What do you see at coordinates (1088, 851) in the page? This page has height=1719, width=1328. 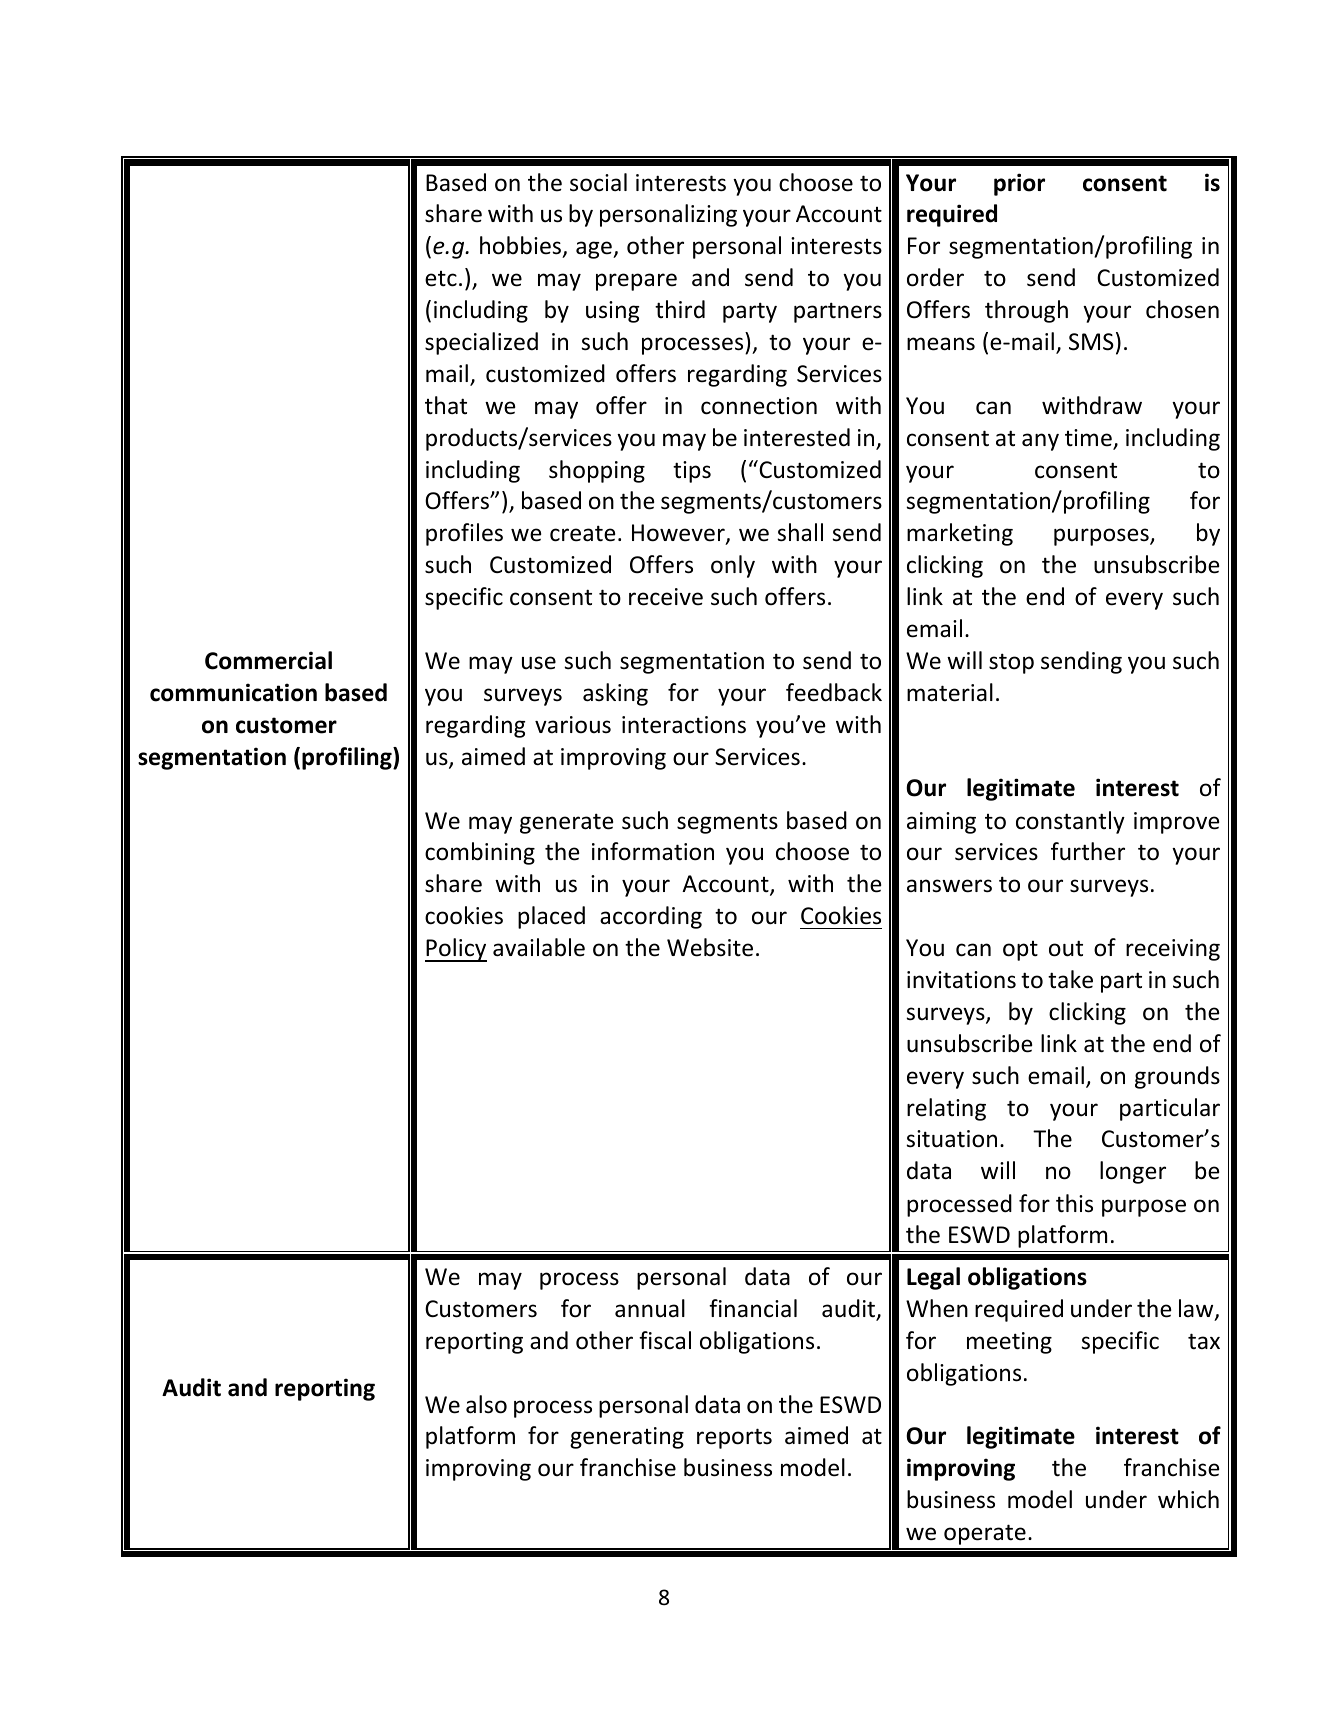 I see `further` at bounding box center [1088, 851].
